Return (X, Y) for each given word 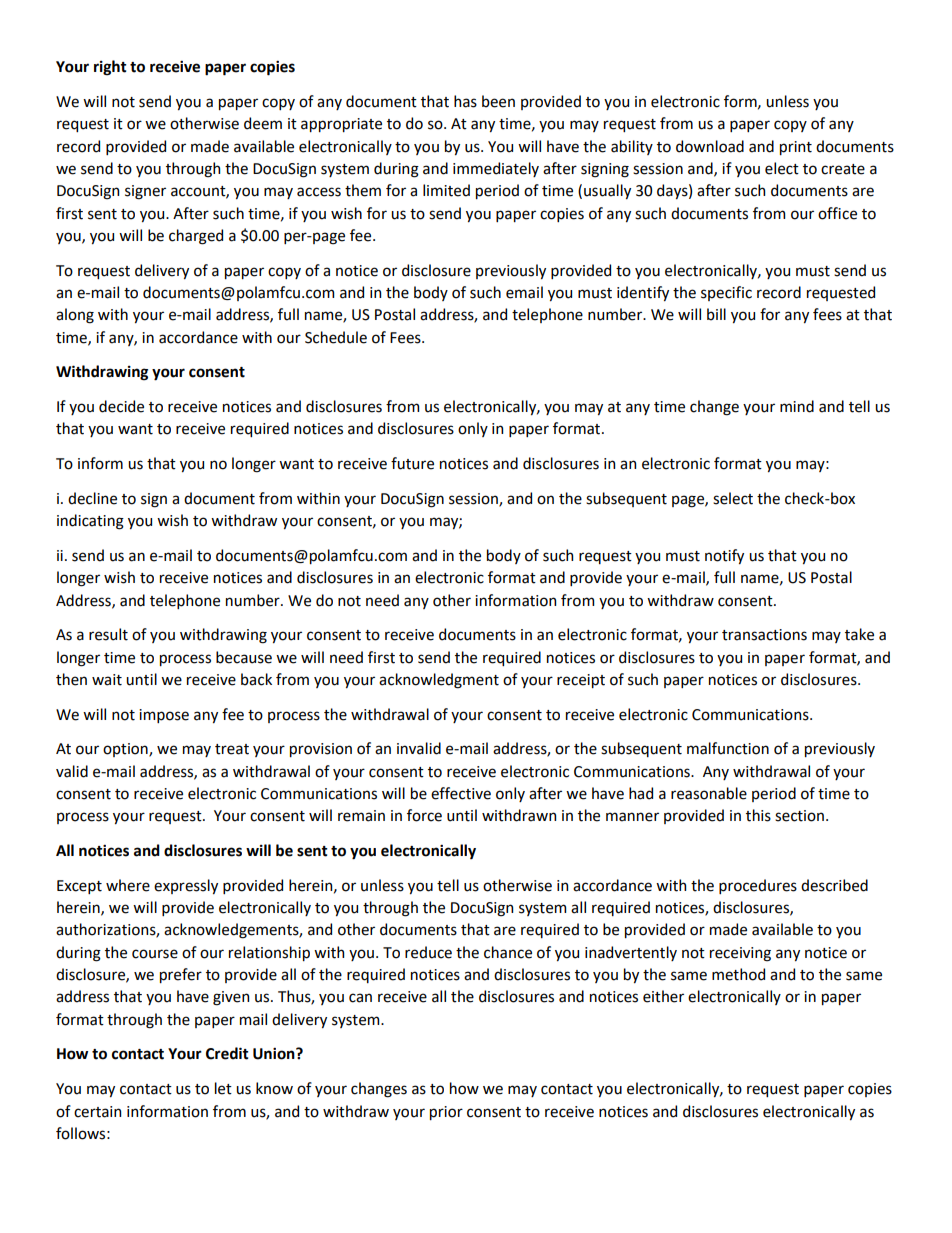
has (465, 101)
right (110, 68)
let (223, 1088)
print (796, 148)
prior (446, 1113)
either (663, 996)
